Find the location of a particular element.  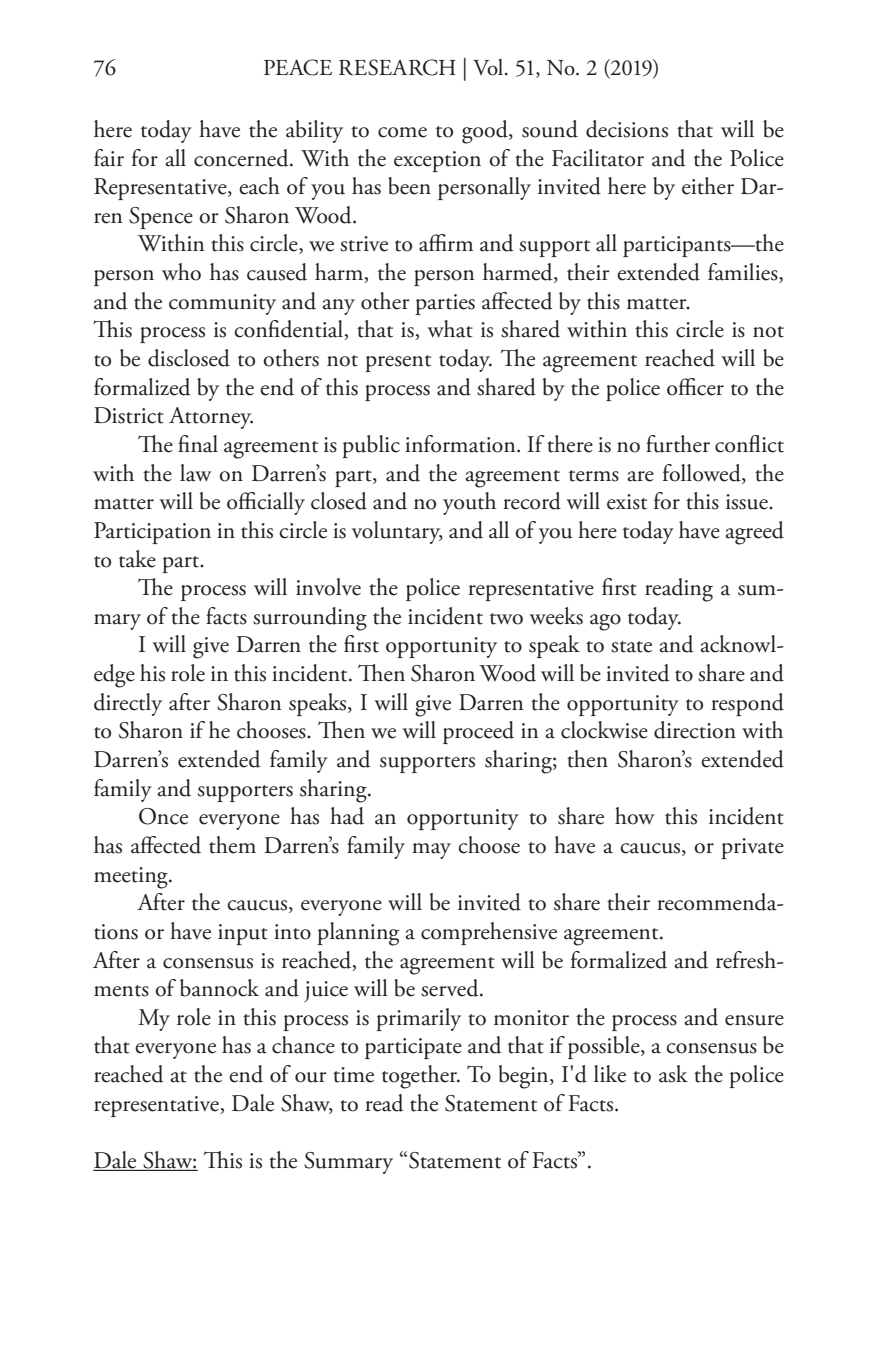

chance is located at coordinates (303, 1045).
